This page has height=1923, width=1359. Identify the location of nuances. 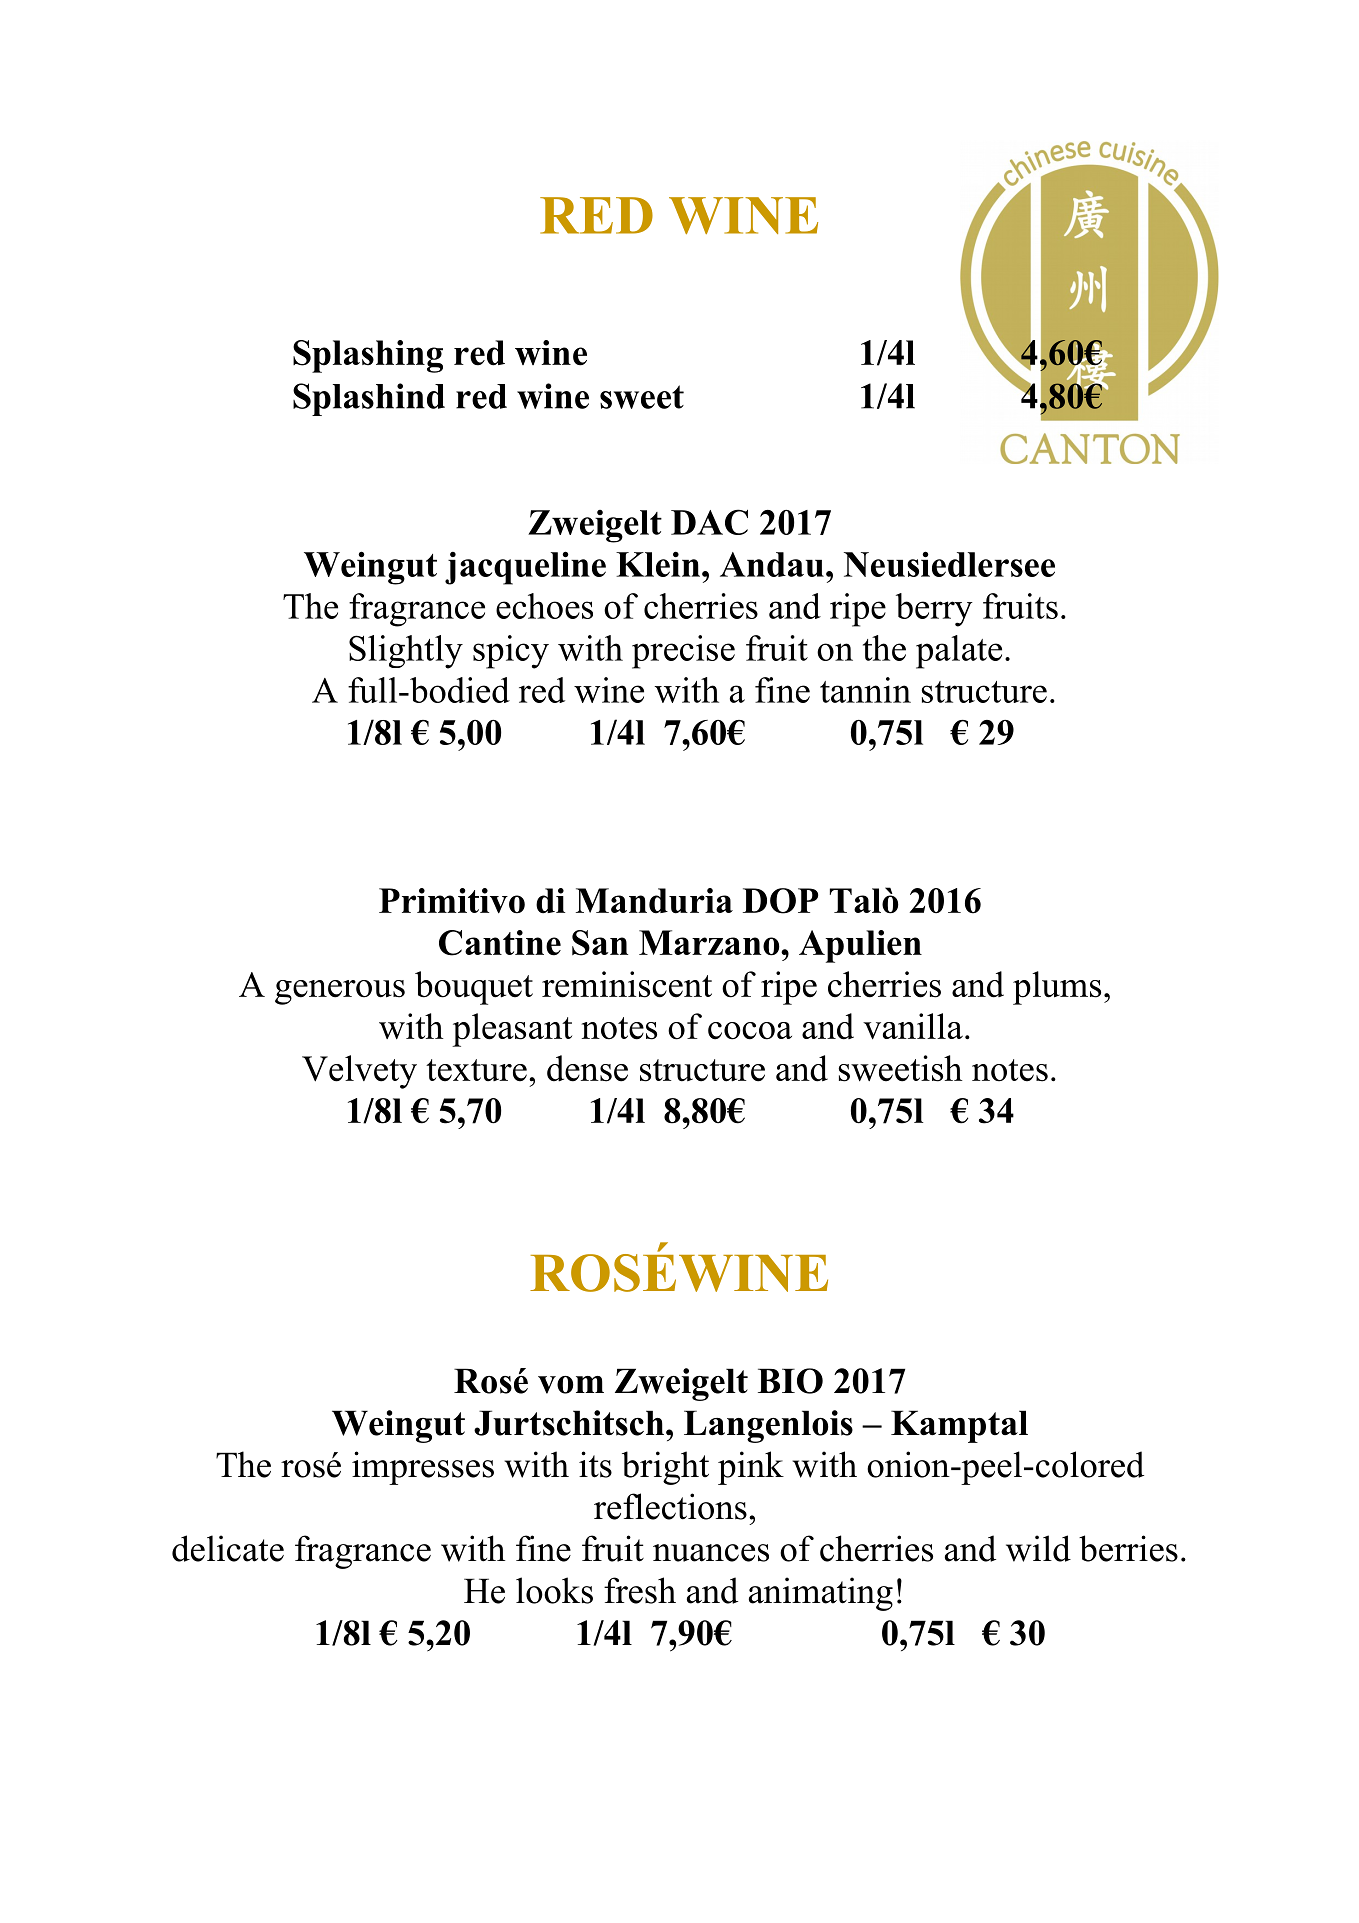
(711, 1553).
